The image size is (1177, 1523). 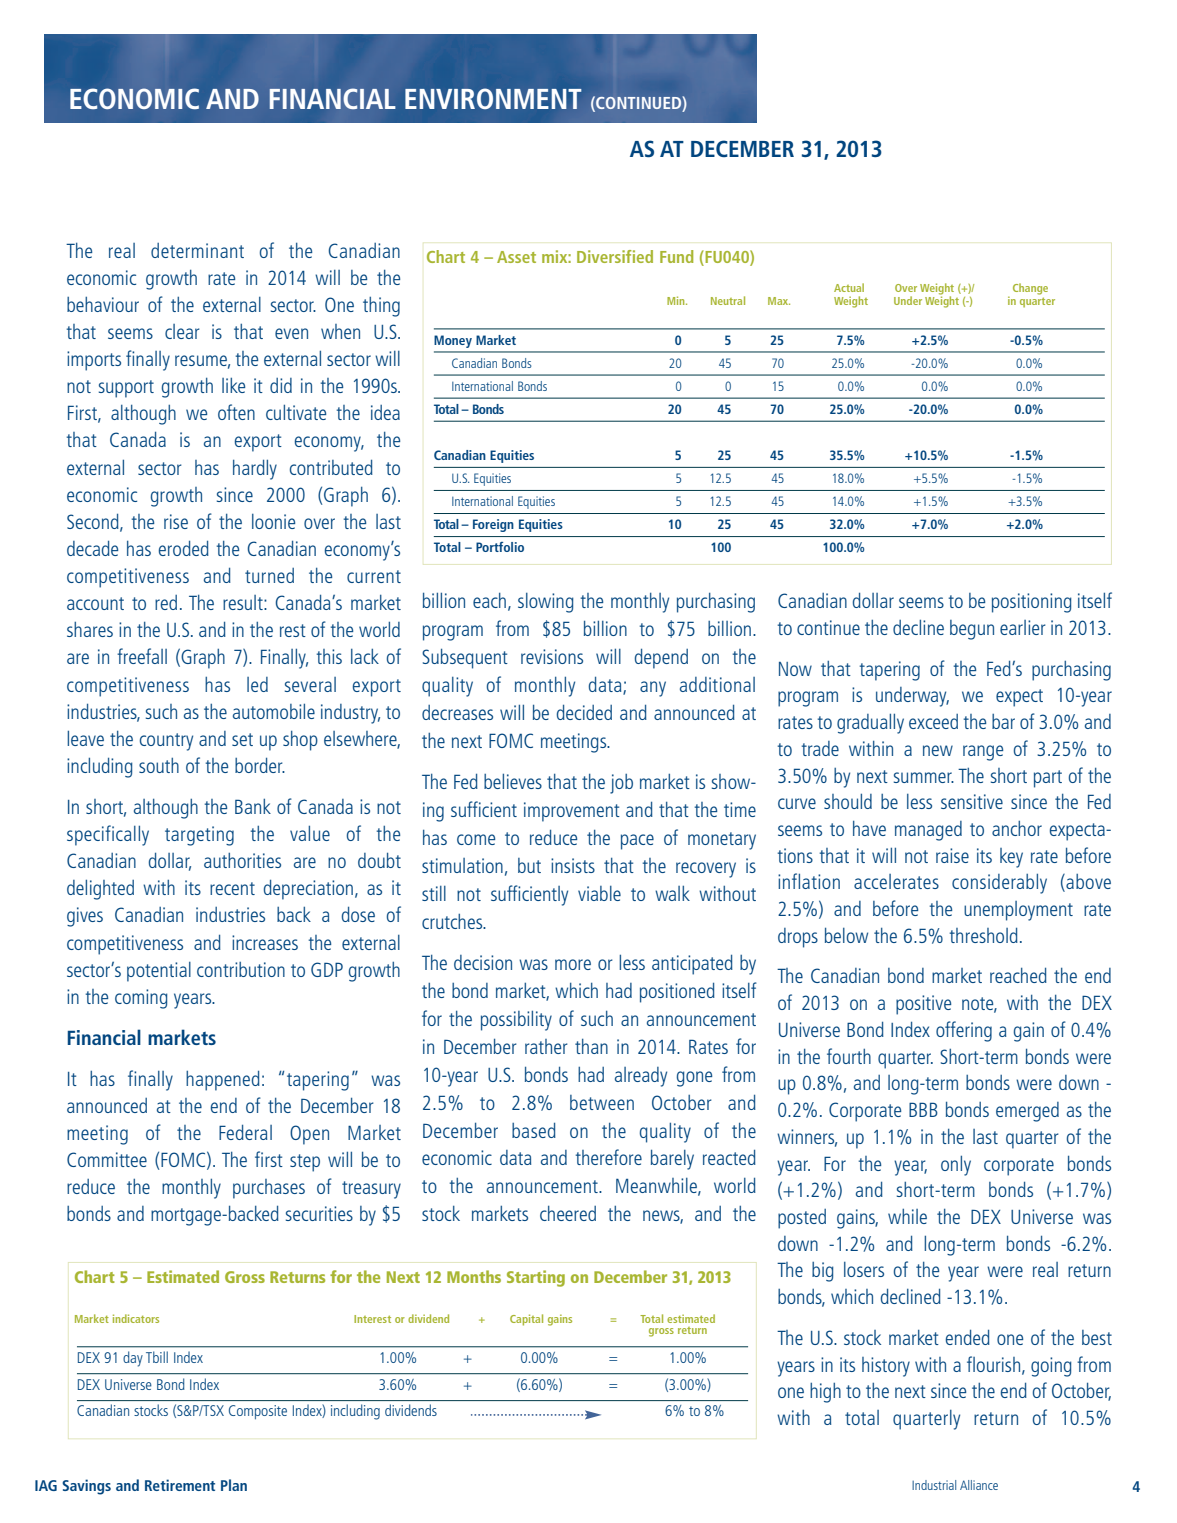 What do you see at coordinates (979, 1485) in the screenshot?
I see `Alliance` at bounding box center [979, 1485].
